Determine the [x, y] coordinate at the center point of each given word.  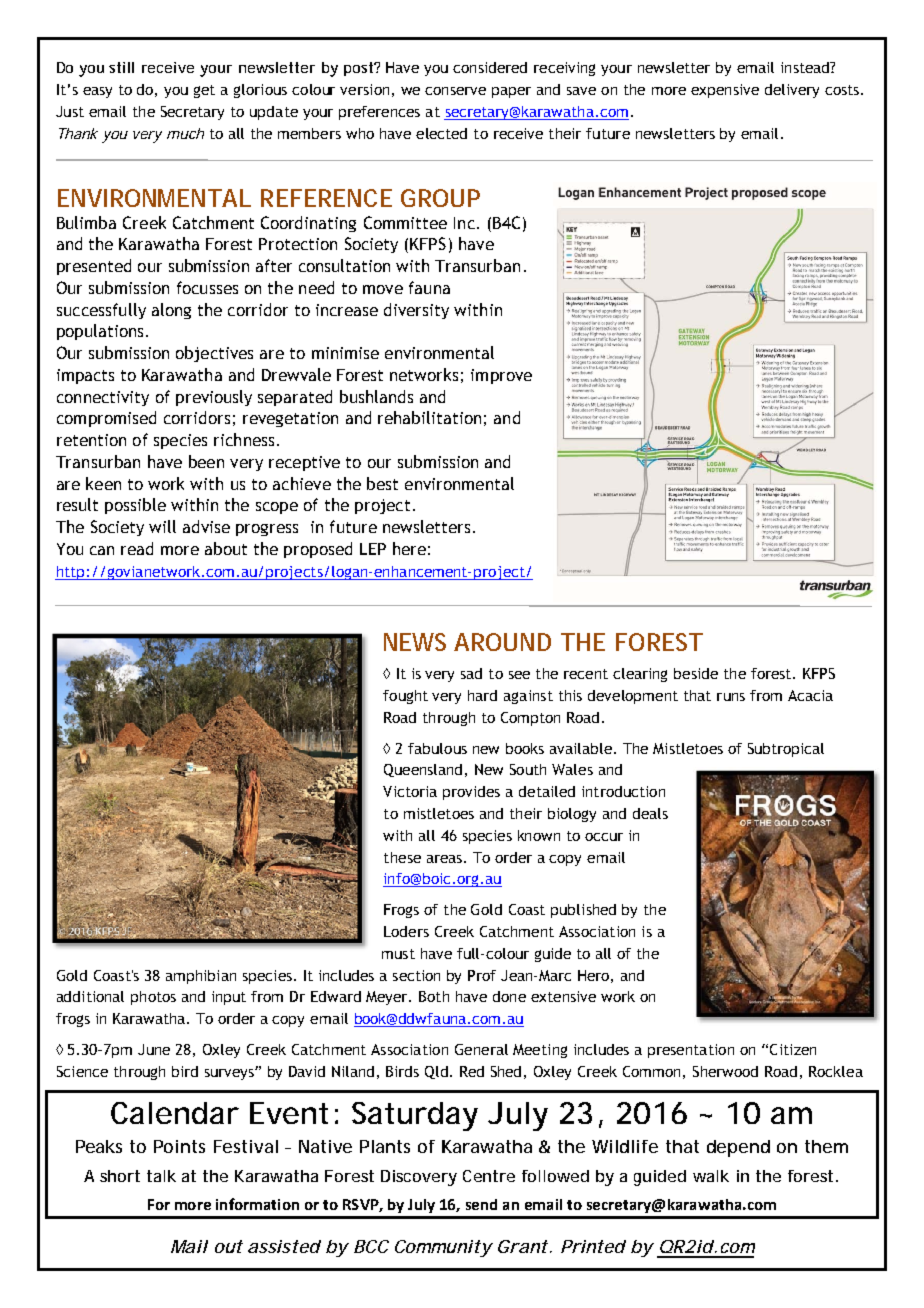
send [481, 1204]
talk [161, 1176]
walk [711, 1176]
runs [731, 697]
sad [471, 673]
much [185, 133]
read [137, 548]
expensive [725, 91]
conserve [455, 91]
